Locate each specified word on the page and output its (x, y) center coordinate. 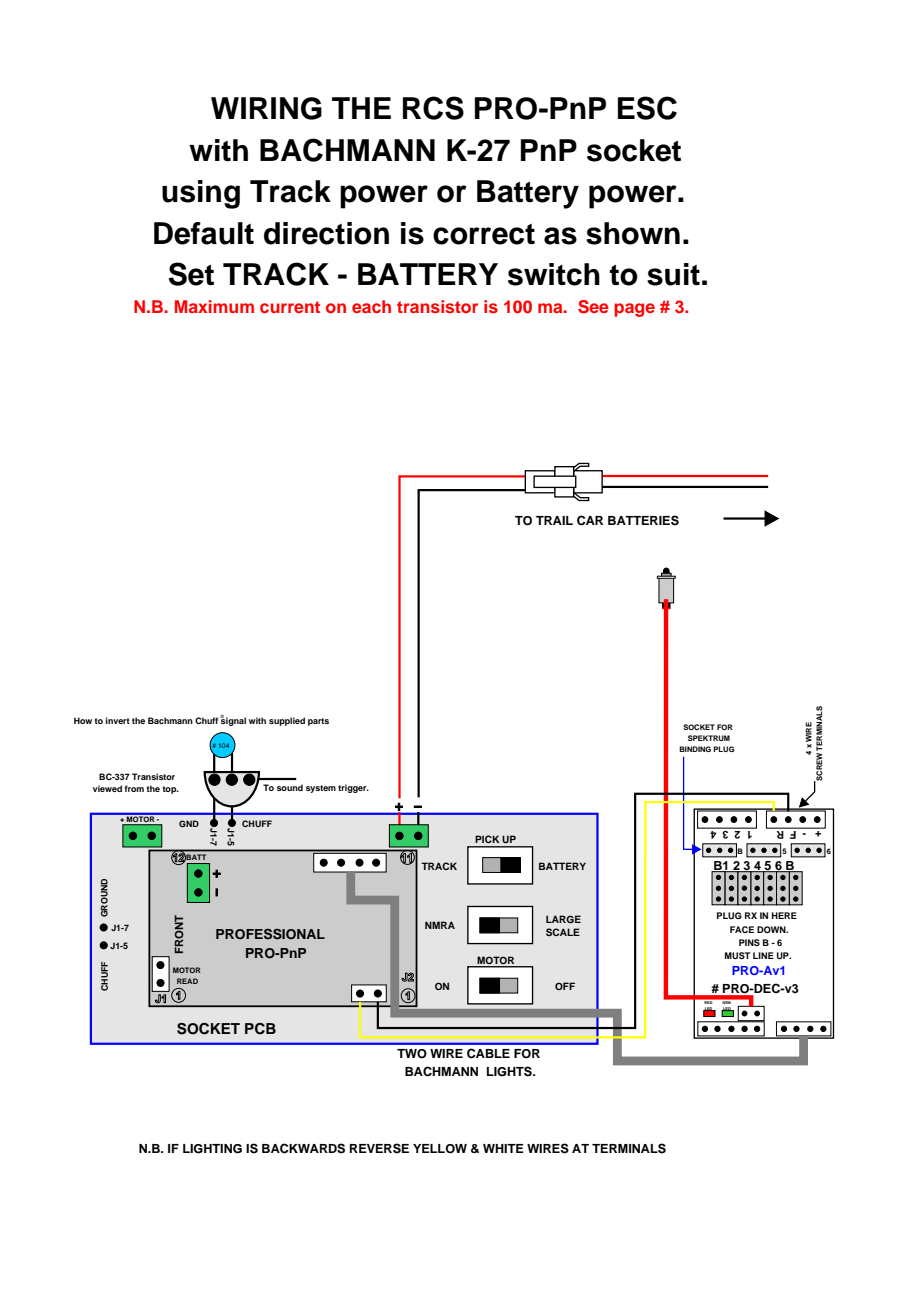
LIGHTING (212, 1149)
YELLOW (440, 1149)
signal (233, 720)
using (201, 194)
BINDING (695, 749)
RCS (433, 108)
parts (318, 722)
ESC (647, 108)
